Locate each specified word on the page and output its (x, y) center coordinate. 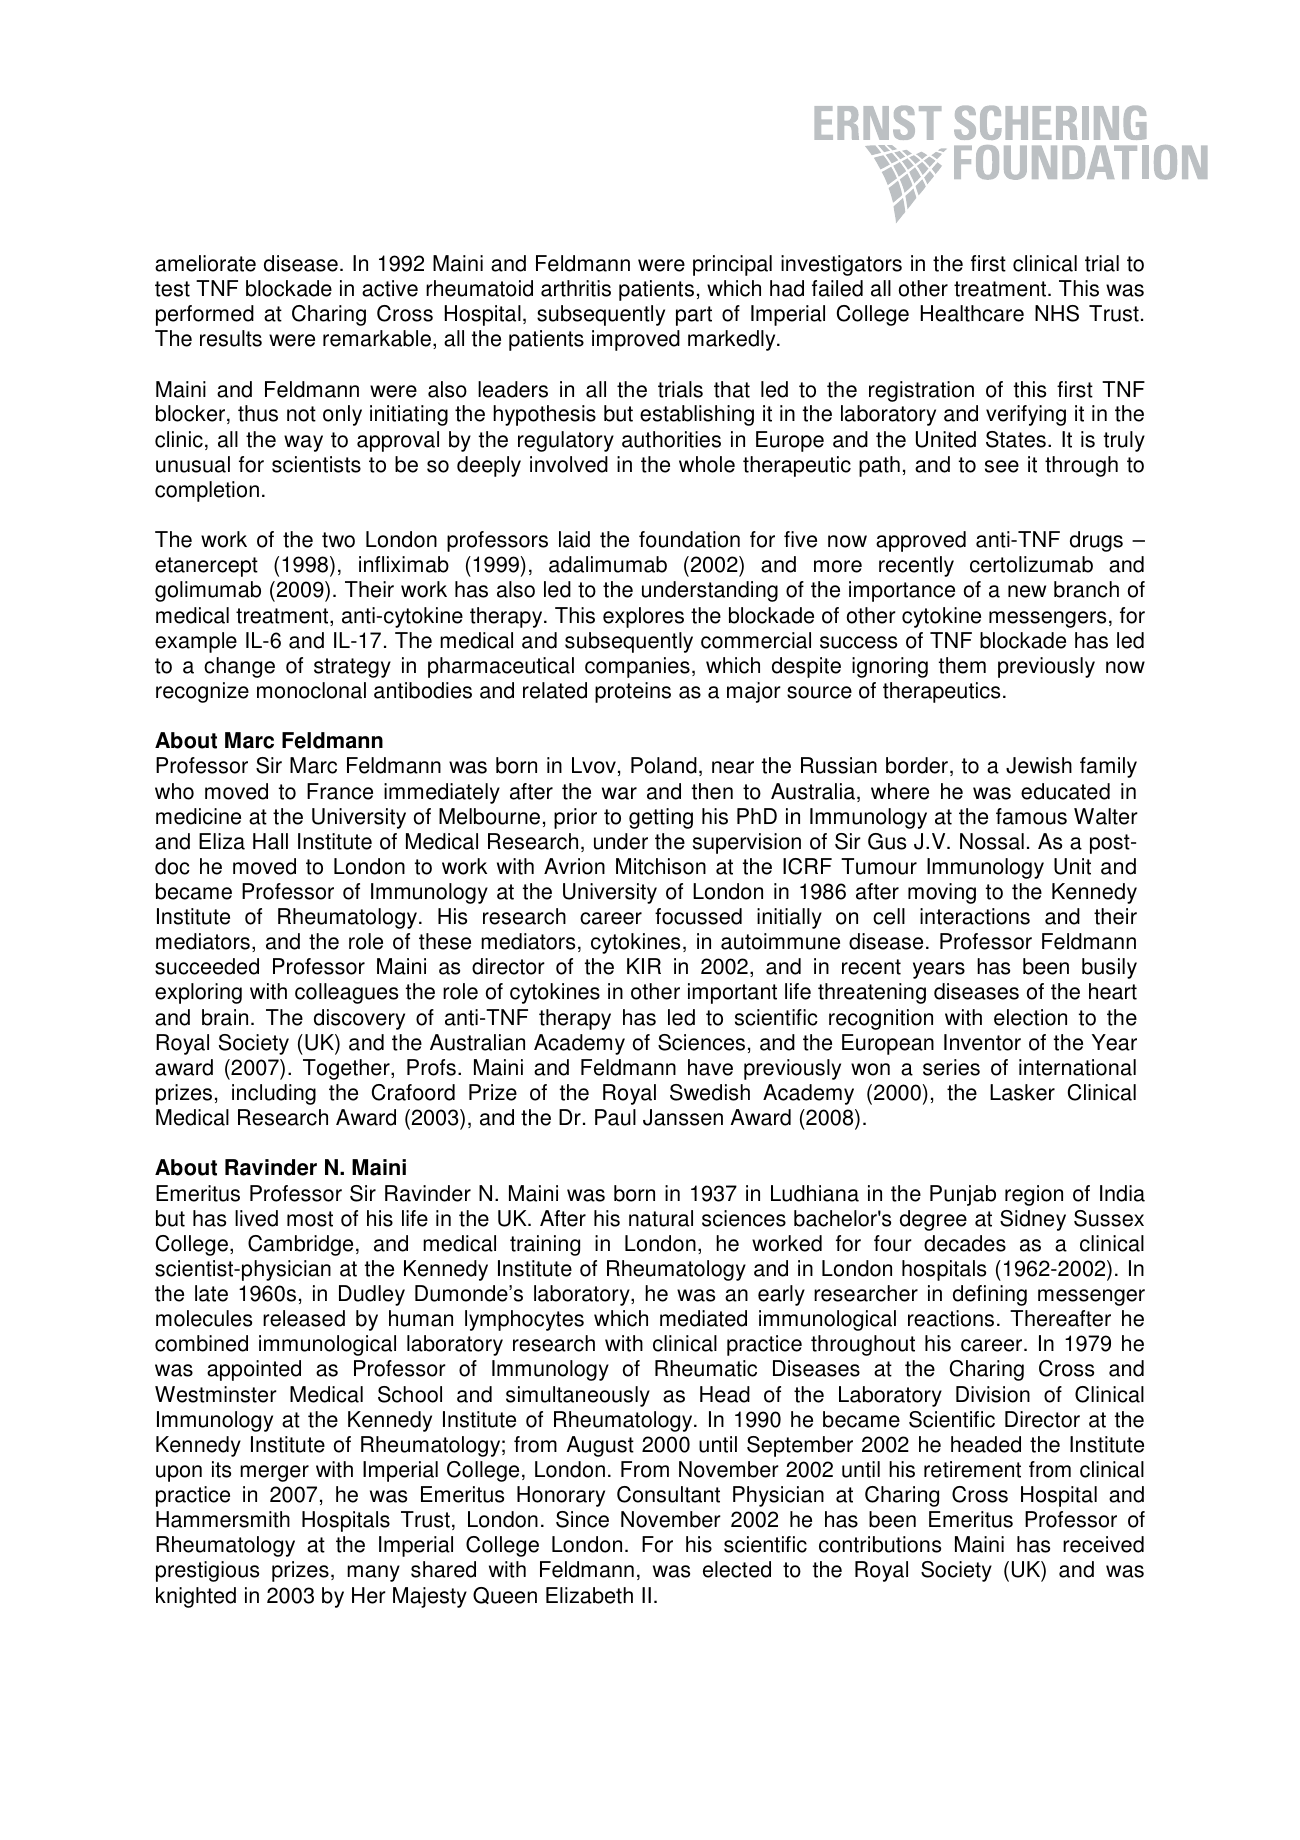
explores (643, 617)
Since (582, 1519)
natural (661, 1218)
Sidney (1033, 1220)
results (231, 338)
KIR (644, 966)
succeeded (207, 966)
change (239, 667)
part (694, 316)
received (1103, 1544)
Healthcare (972, 313)
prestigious (207, 1571)
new (1027, 591)
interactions (975, 916)
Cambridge (300, 1245)
